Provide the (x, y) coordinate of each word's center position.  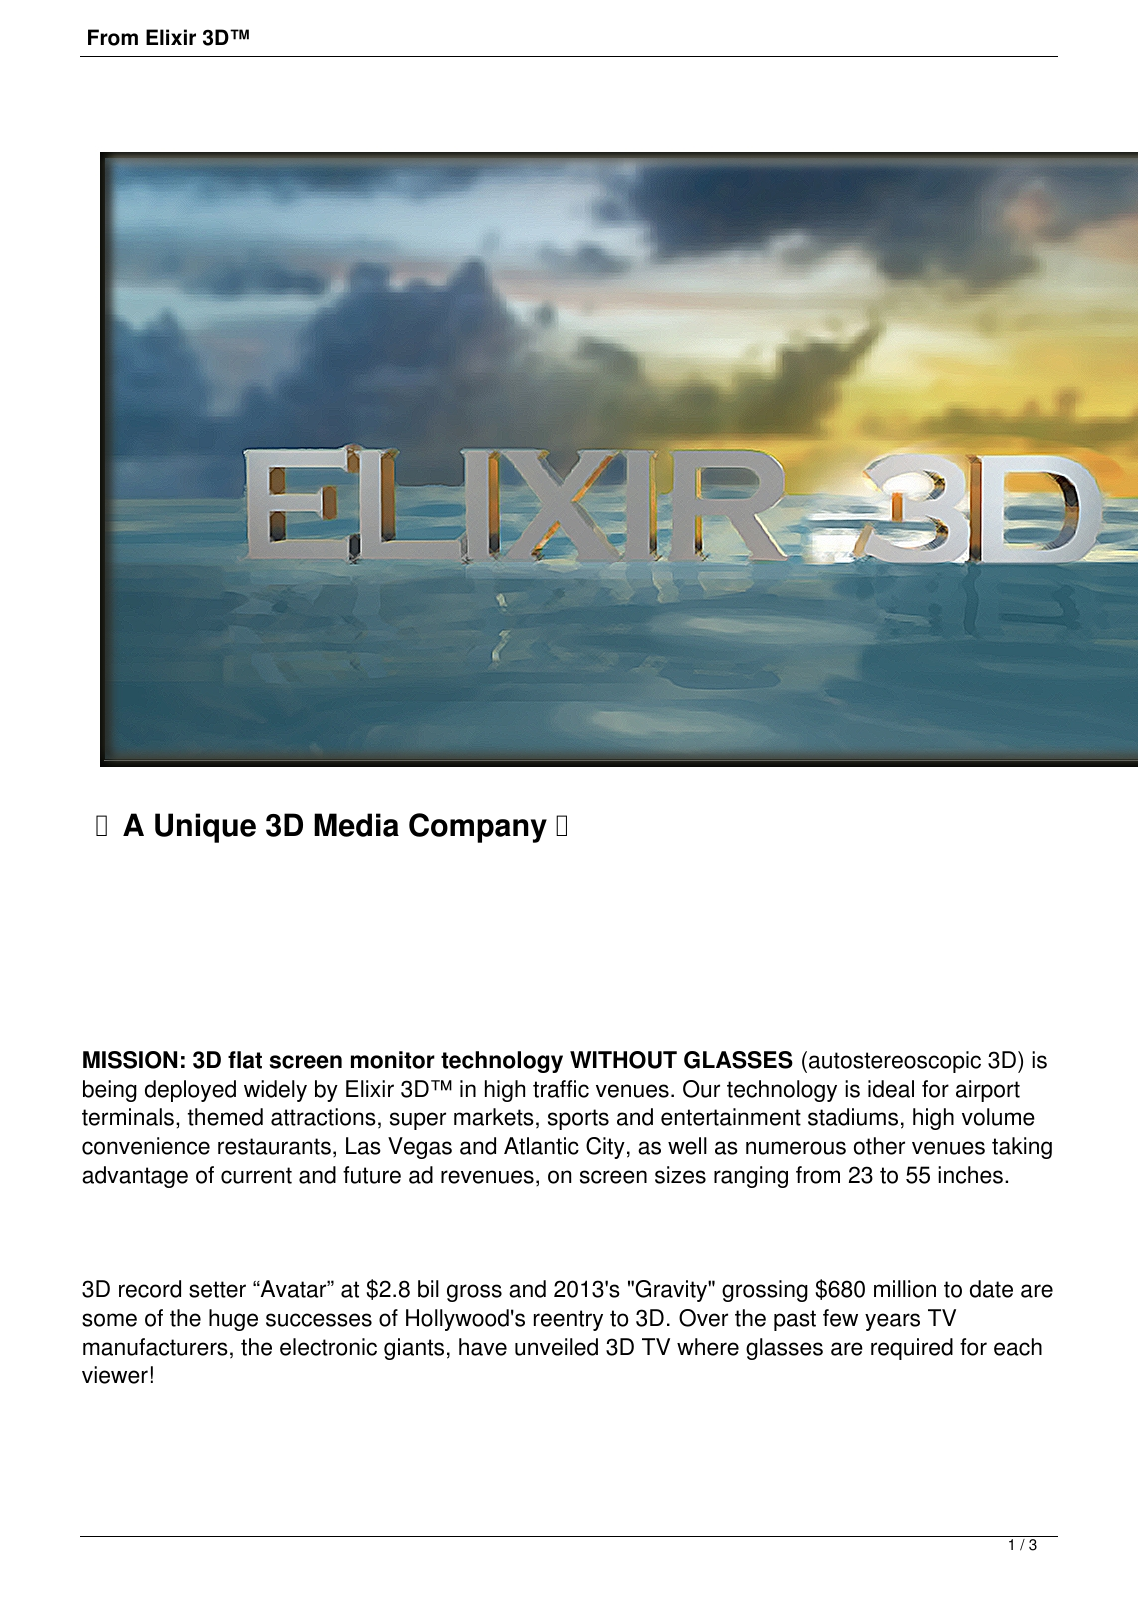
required (912, 1349)
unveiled (556, 1347)
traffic (561, 1089)
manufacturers (155, 1347)
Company (478, 828)
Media (356, 825)
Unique (205, 828)
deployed (190, 1091)
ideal (891, 1089)
